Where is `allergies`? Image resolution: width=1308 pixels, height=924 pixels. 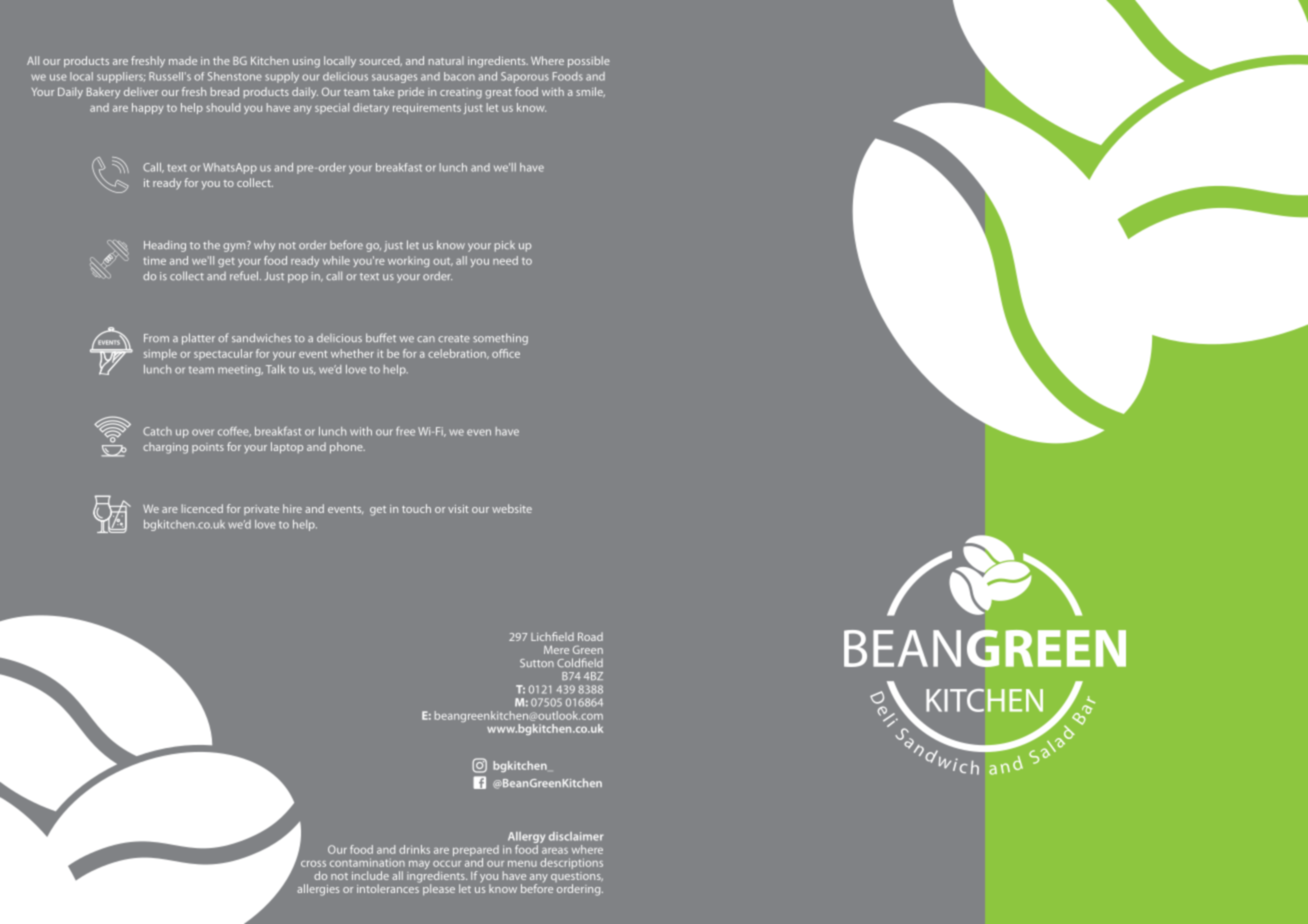
allergies is located at coordinates (318, 890).
